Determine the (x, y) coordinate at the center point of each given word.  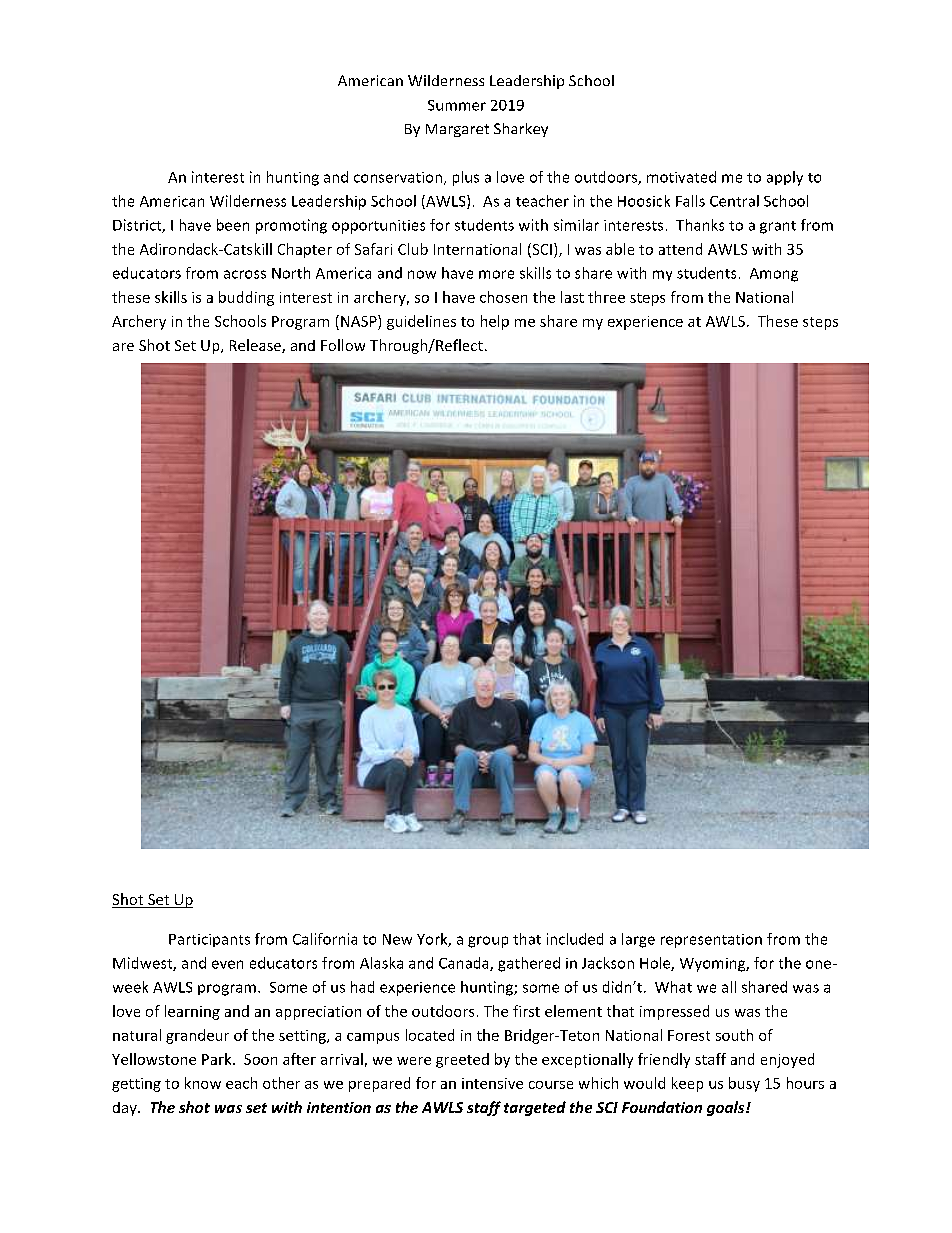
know (203, 1083)
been (233, 225)
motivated (681, 177)
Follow (343, 345)
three (606, 297)
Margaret (457, 130)
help (495, 322)
